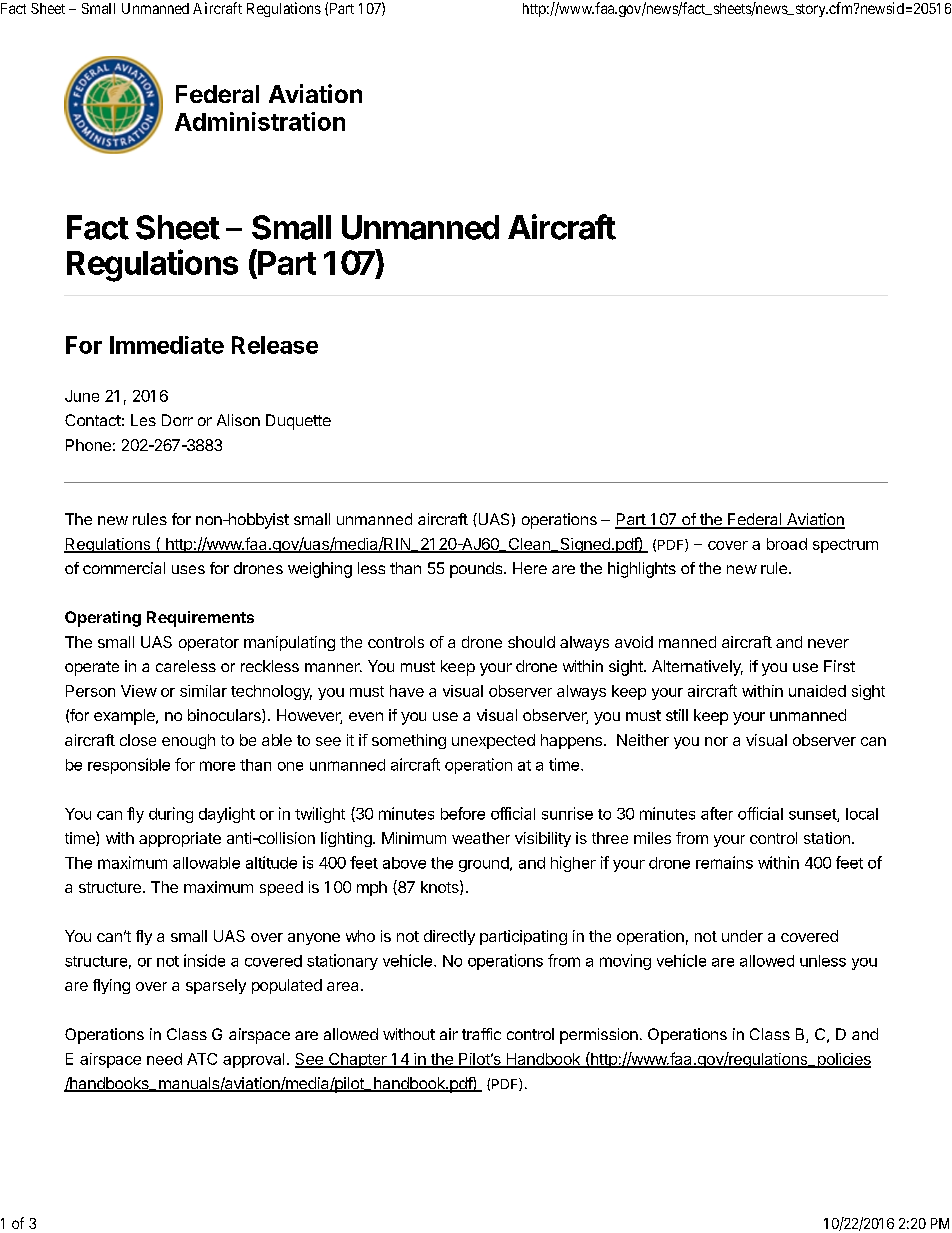 The height and width of the page is (1233, 952). What do you see at coordinates (275, 345) in the page?
I see `Release` at bounding box center [275, 345].
